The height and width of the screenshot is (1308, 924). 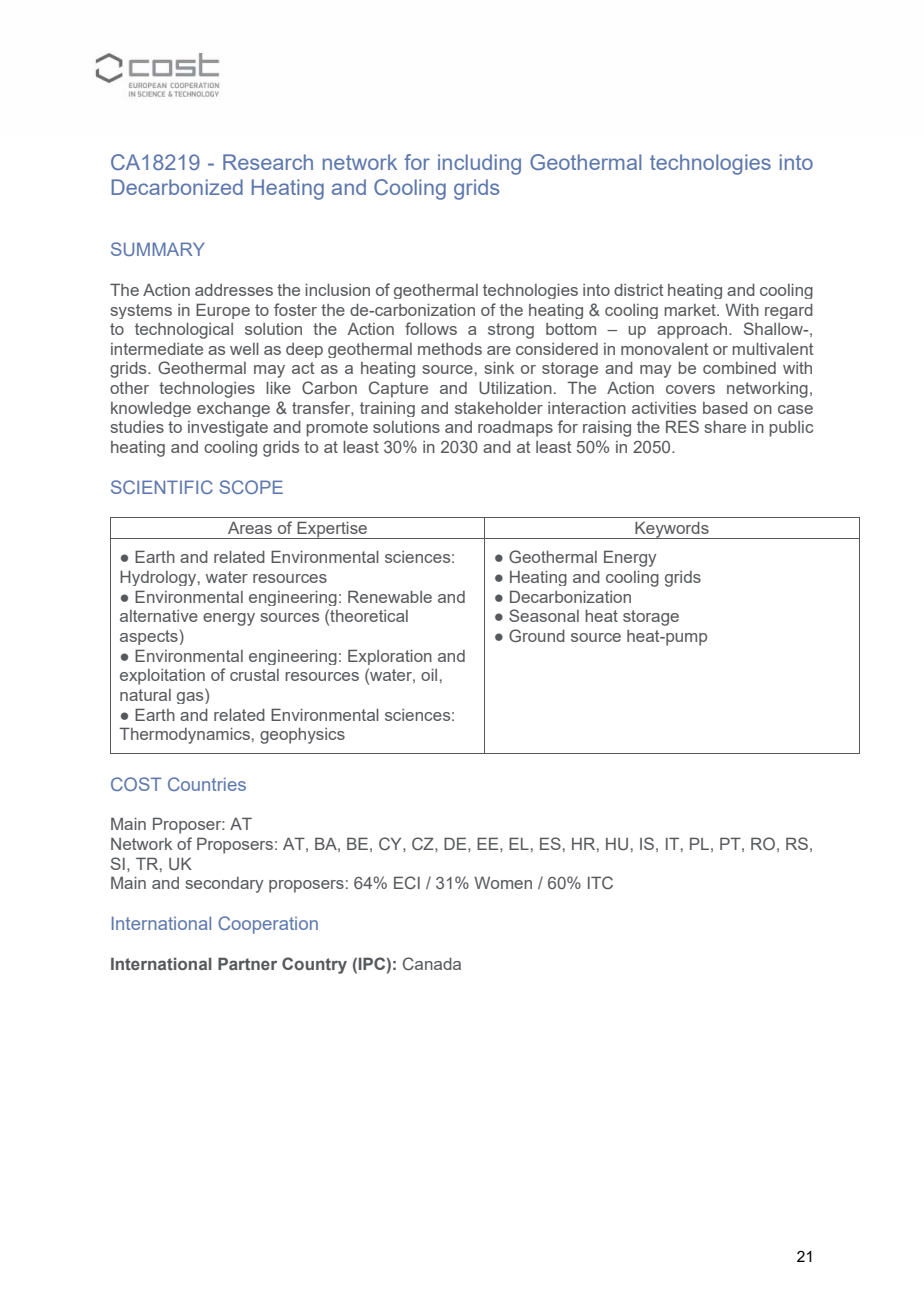 What do you see at coordinates (479, 164) in the screenshot?
I see `including` at bounding box center [479, 164].
